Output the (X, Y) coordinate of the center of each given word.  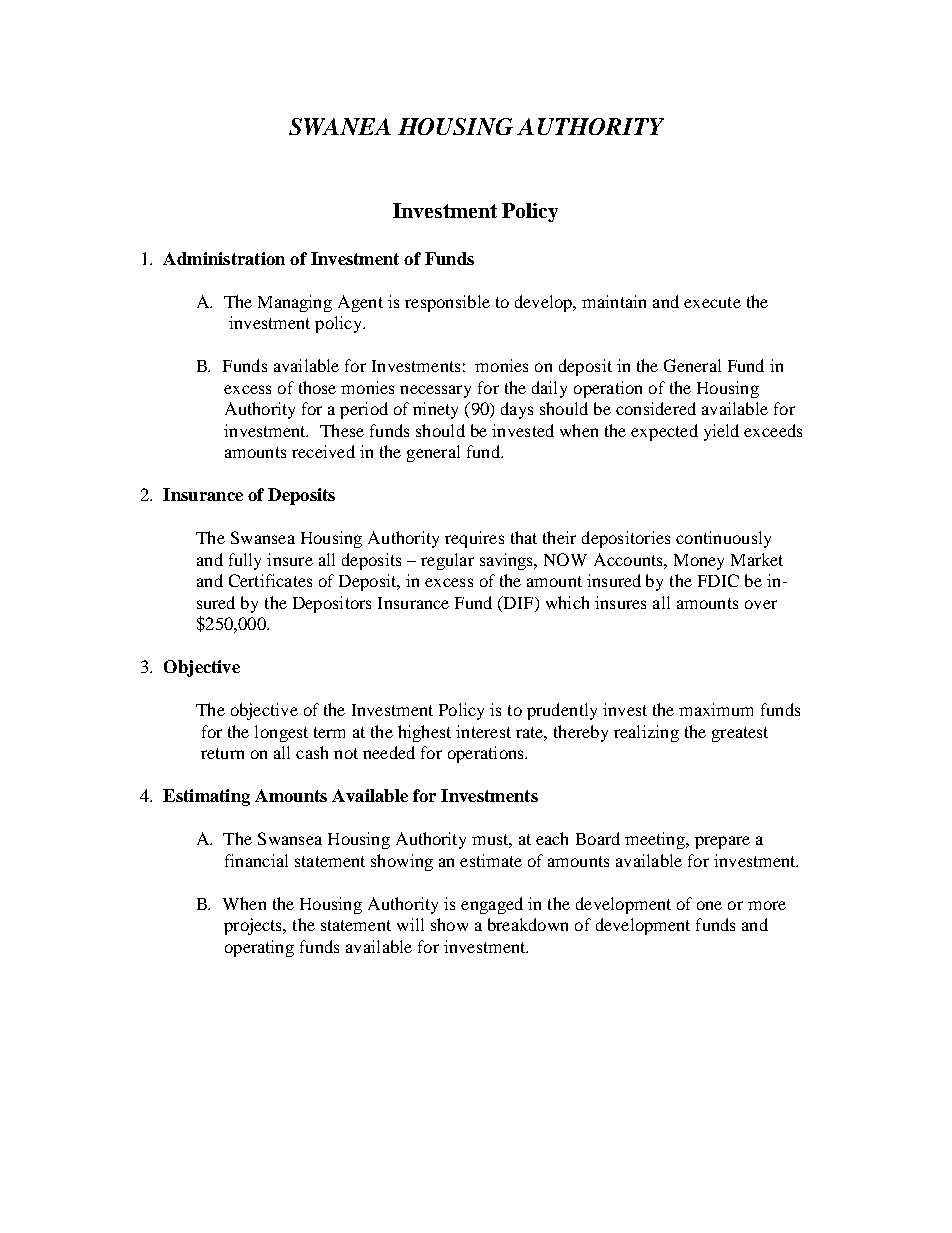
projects (254, 926)
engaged (492, 905)
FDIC (718, 580)
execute (712, 302)
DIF (519, 602)
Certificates (270, 580)
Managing (295, 303)
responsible (447, 303)
